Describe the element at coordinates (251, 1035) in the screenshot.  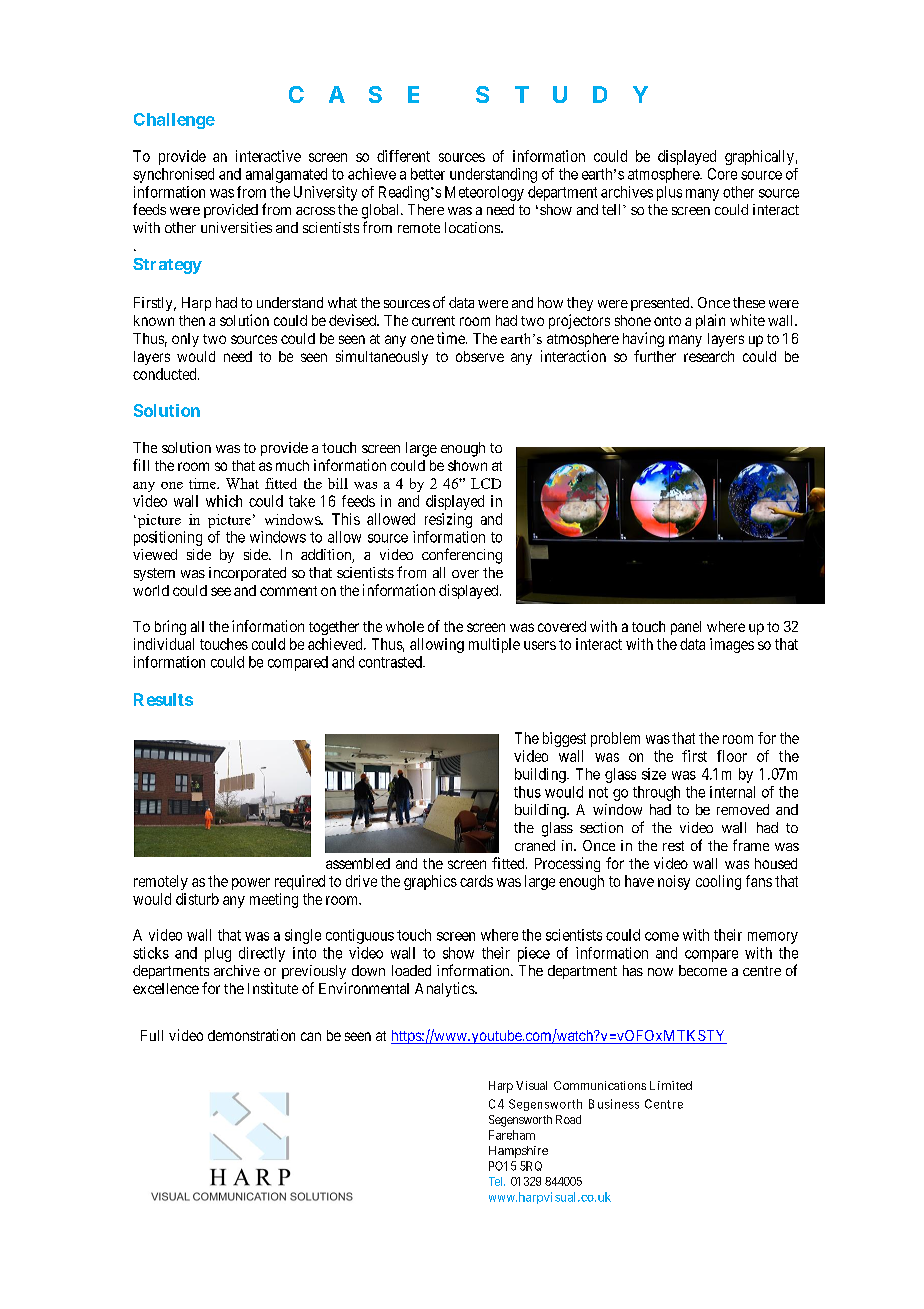
I see `demonstration` at that location.
